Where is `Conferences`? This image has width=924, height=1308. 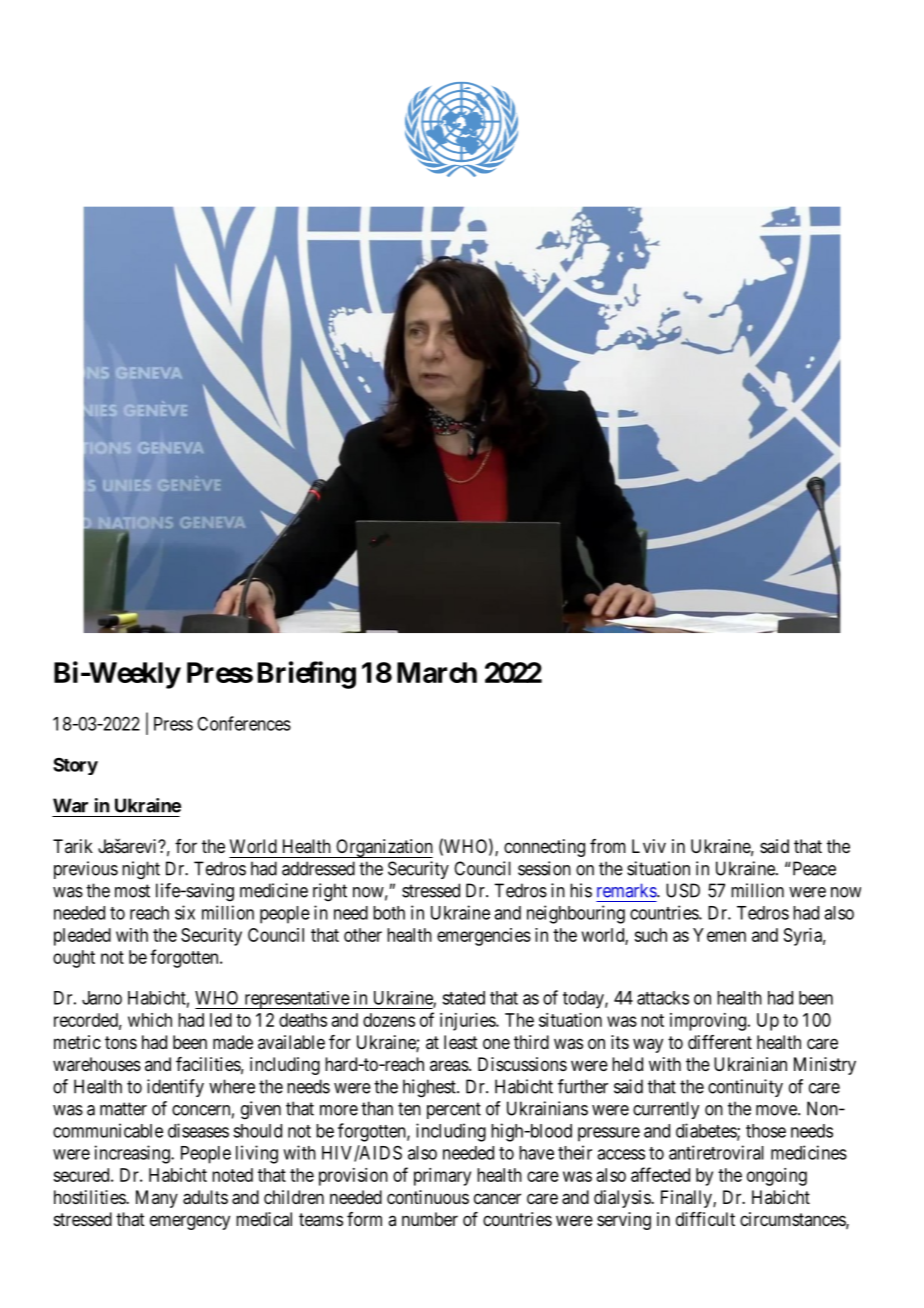 Conferences is located at coordinates (244, 723).
